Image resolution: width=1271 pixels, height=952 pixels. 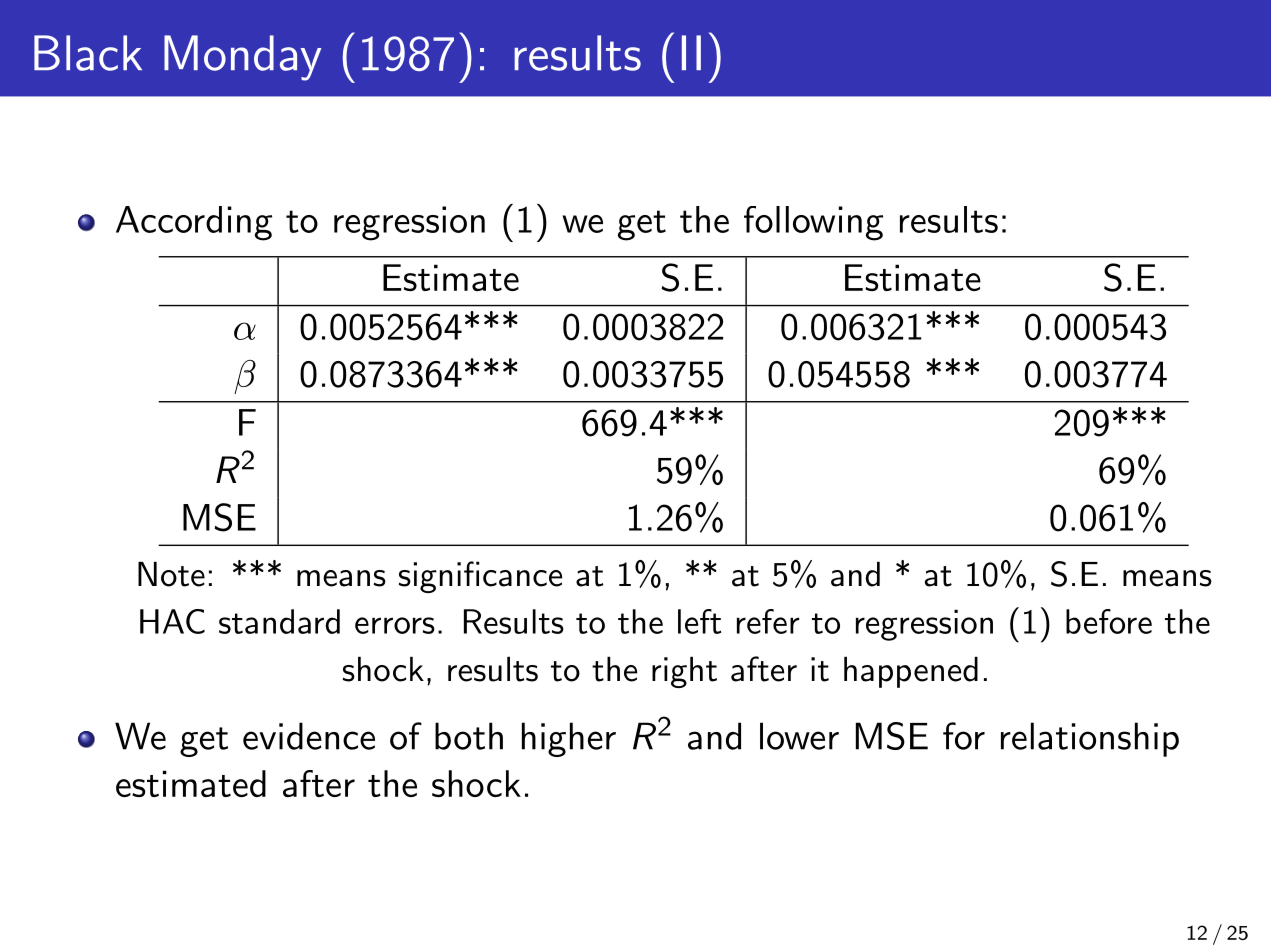 What do you see at coordinates (309, 736) in the screenshot?
I see `evidence` at bounding box center [309, 736].
